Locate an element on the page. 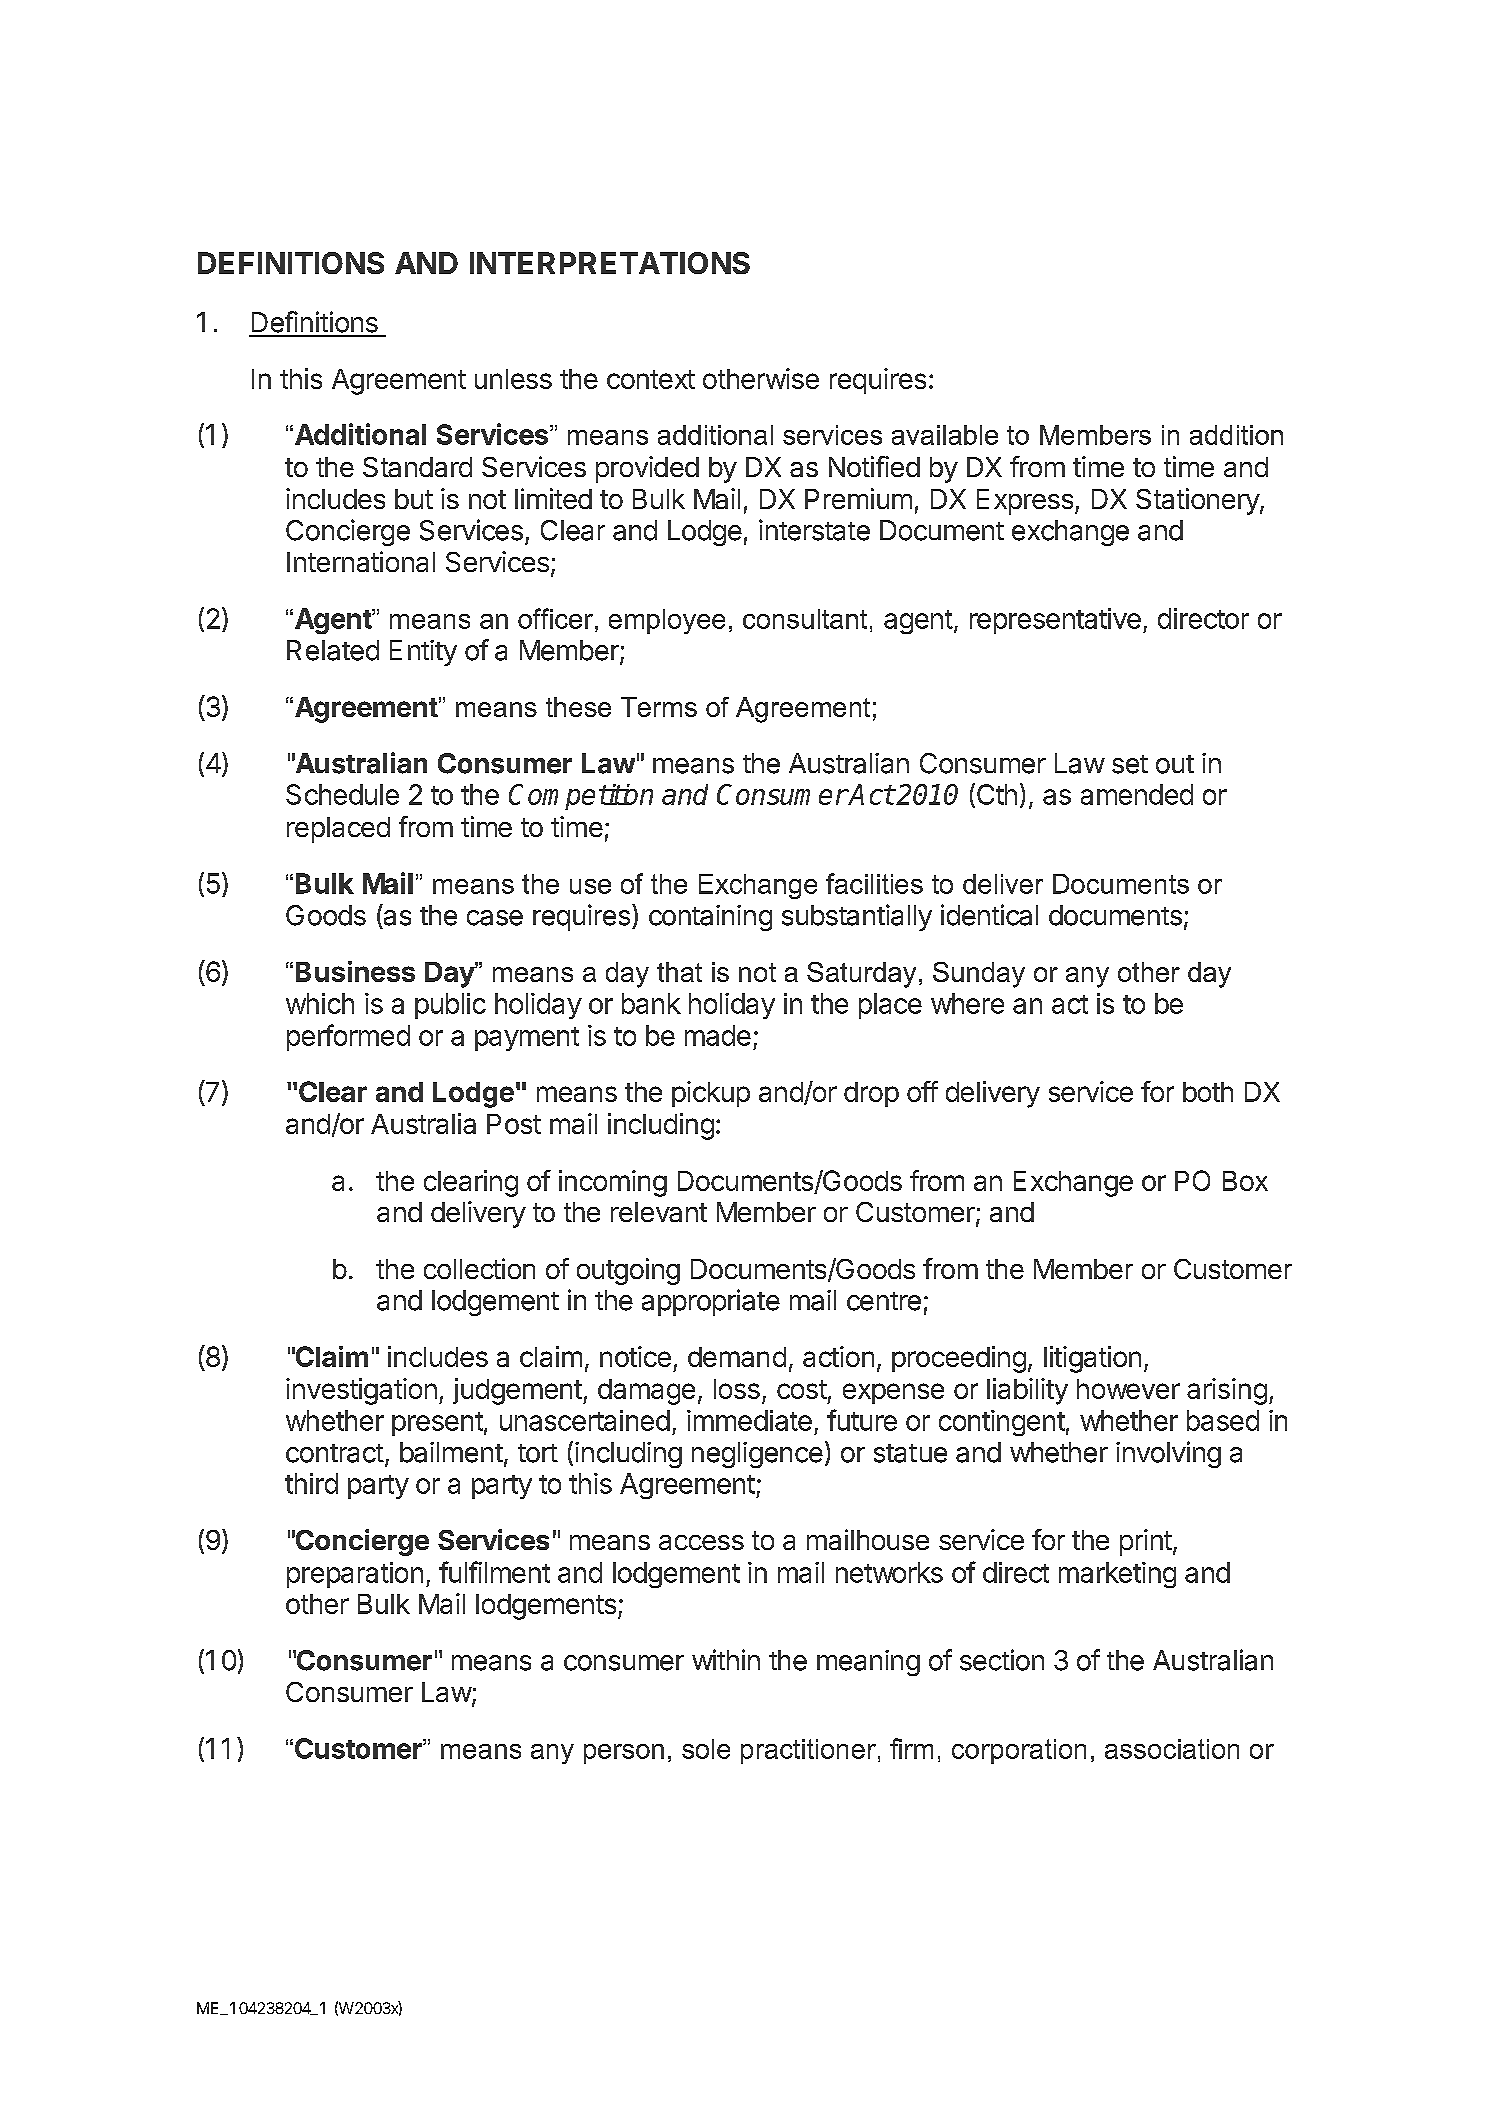  association is located at coordinates (1172, 1749).
